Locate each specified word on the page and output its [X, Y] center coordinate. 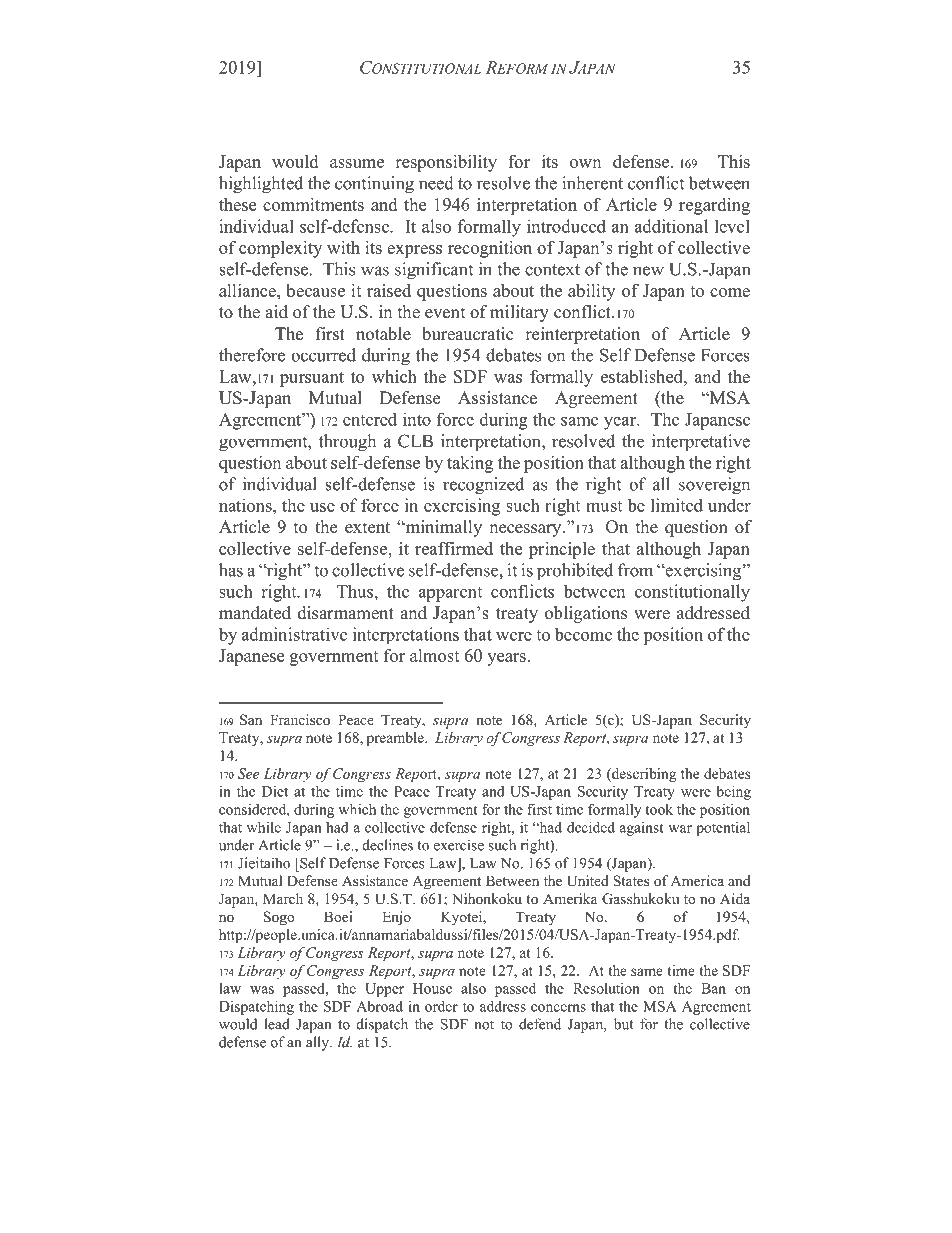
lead [277, 1024]
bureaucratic [468, 334]
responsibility [446, 163]
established [643, 376]
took [659, 809]
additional [671, 226]
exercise [459, 845]
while [264, 827]
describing [643, 775]
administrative [294, 634]
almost [435, 655]
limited [677, 505]
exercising [462, 507]
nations [246, 505]
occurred [323, 355]
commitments [313, 204]
